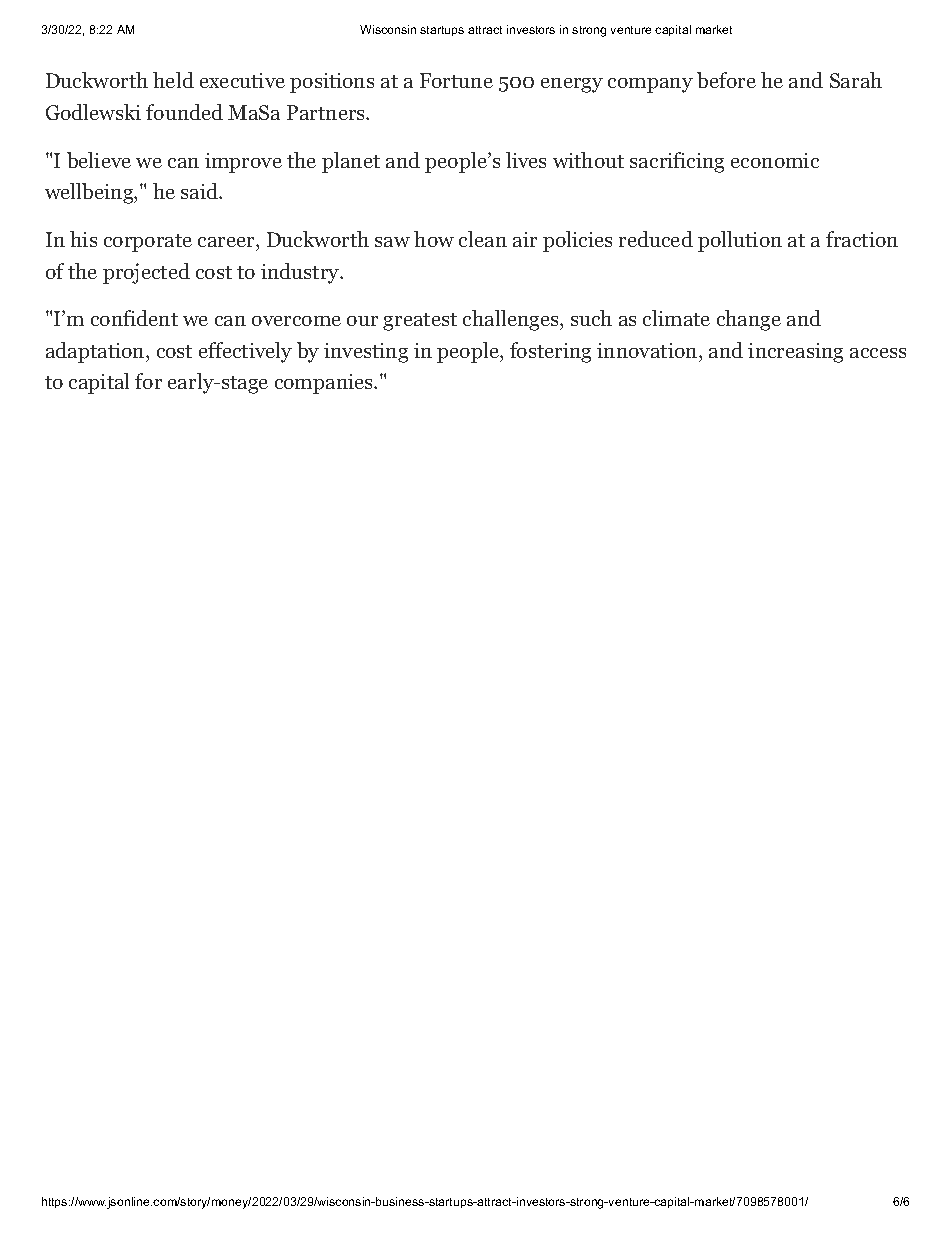 This screenshot has width=952, height=1233. What do you see at coordinates (245, 352) in the screenshot?
I see `effectively` at bounding box center [245, 352].
